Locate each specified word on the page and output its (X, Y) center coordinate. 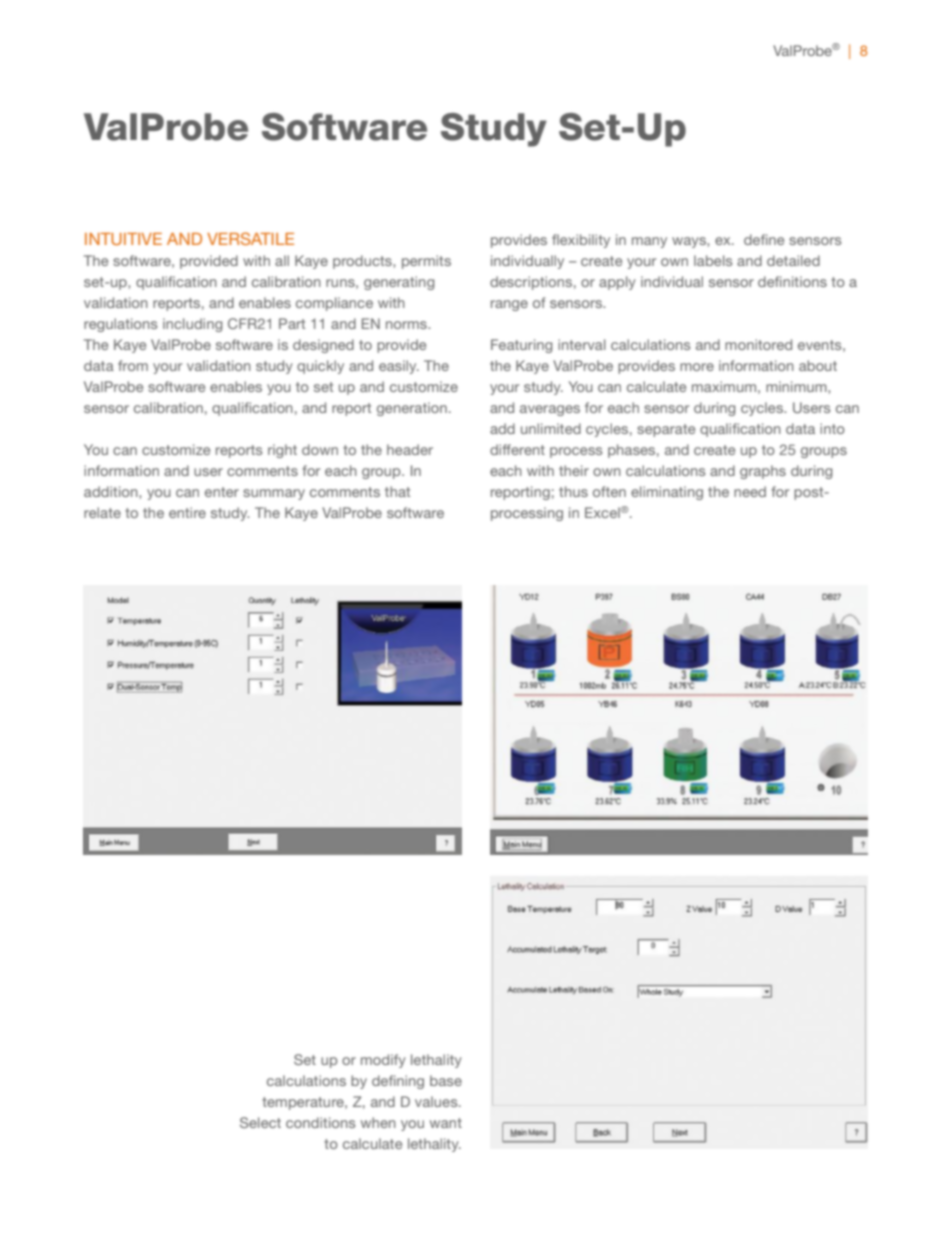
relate (102, 512)
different (517, 449)
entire (187, 512)
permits (426, 262)
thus (573, 491)
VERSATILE (250, 238)
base (446, 1080)
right (282, 451)
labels (713, 260)
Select (260, 1122)
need (750, 491)
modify (383, 1061)
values (437, 1101)
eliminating (667, 493)
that (397, 491)
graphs (763, 472)
